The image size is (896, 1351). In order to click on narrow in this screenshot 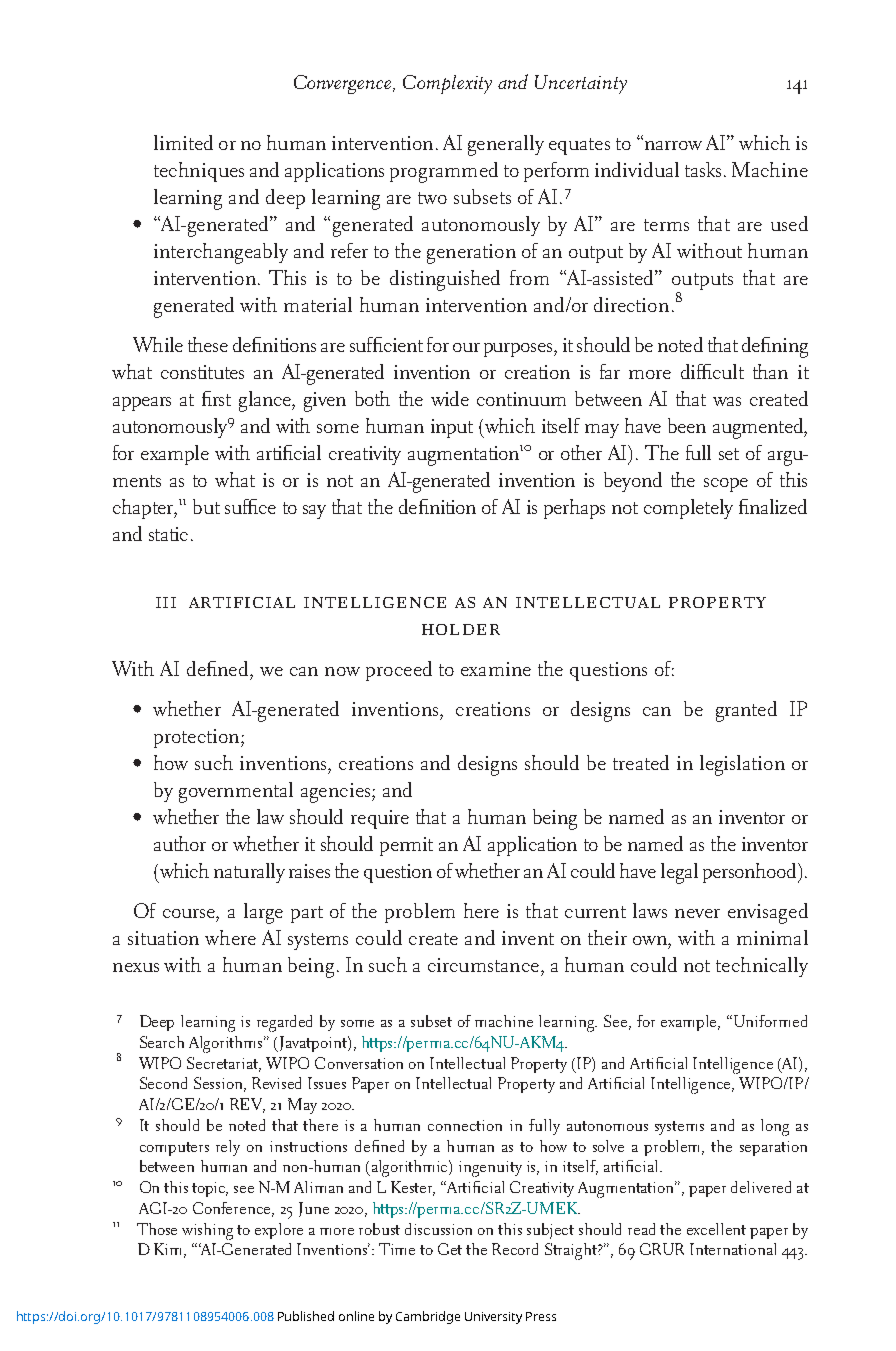, I will do `click(673, 145)`.
